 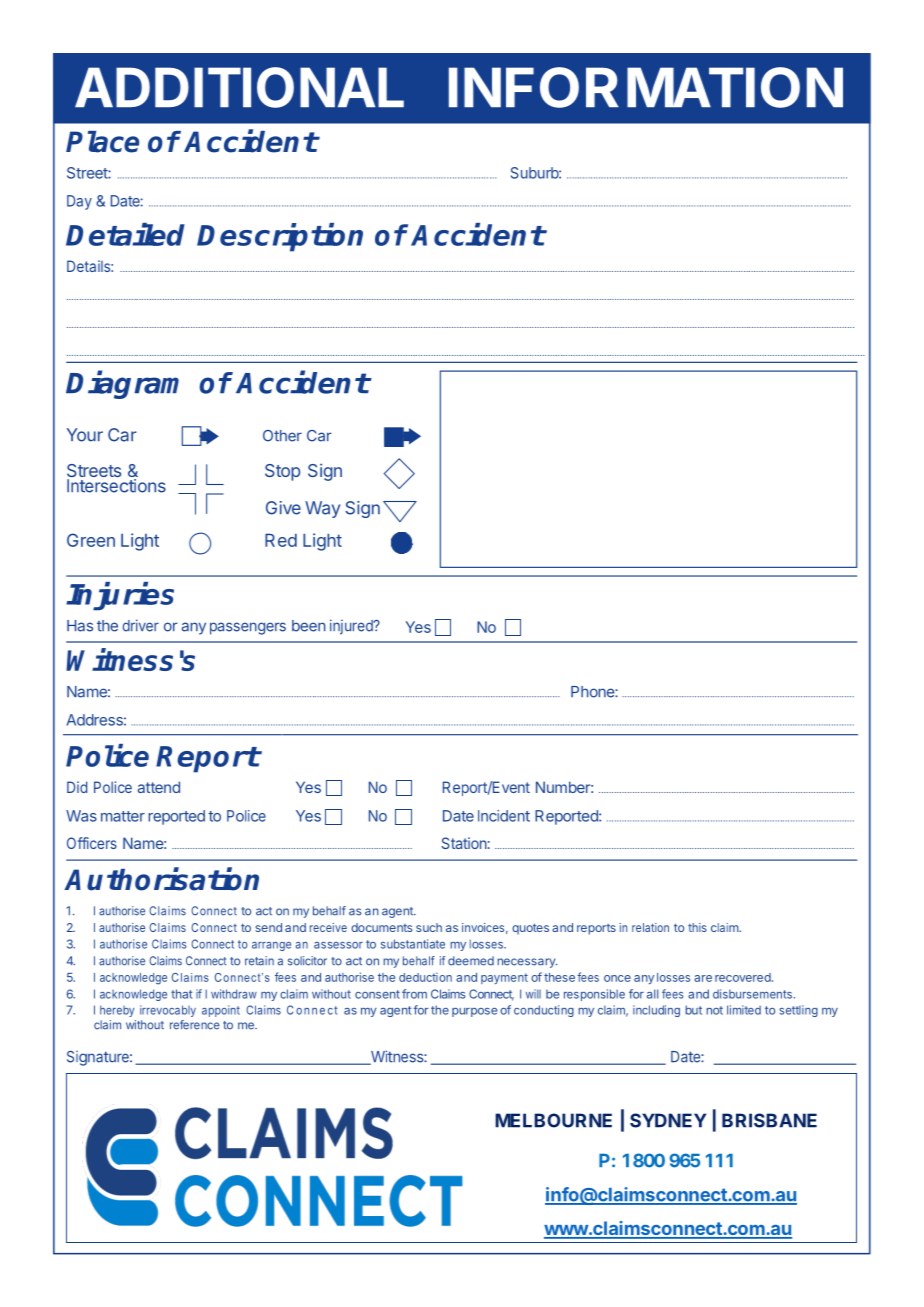 What do you see at coordinates (195, 1025) in the screenshot?
I see `reference` at bounding box center [195, 1025].
